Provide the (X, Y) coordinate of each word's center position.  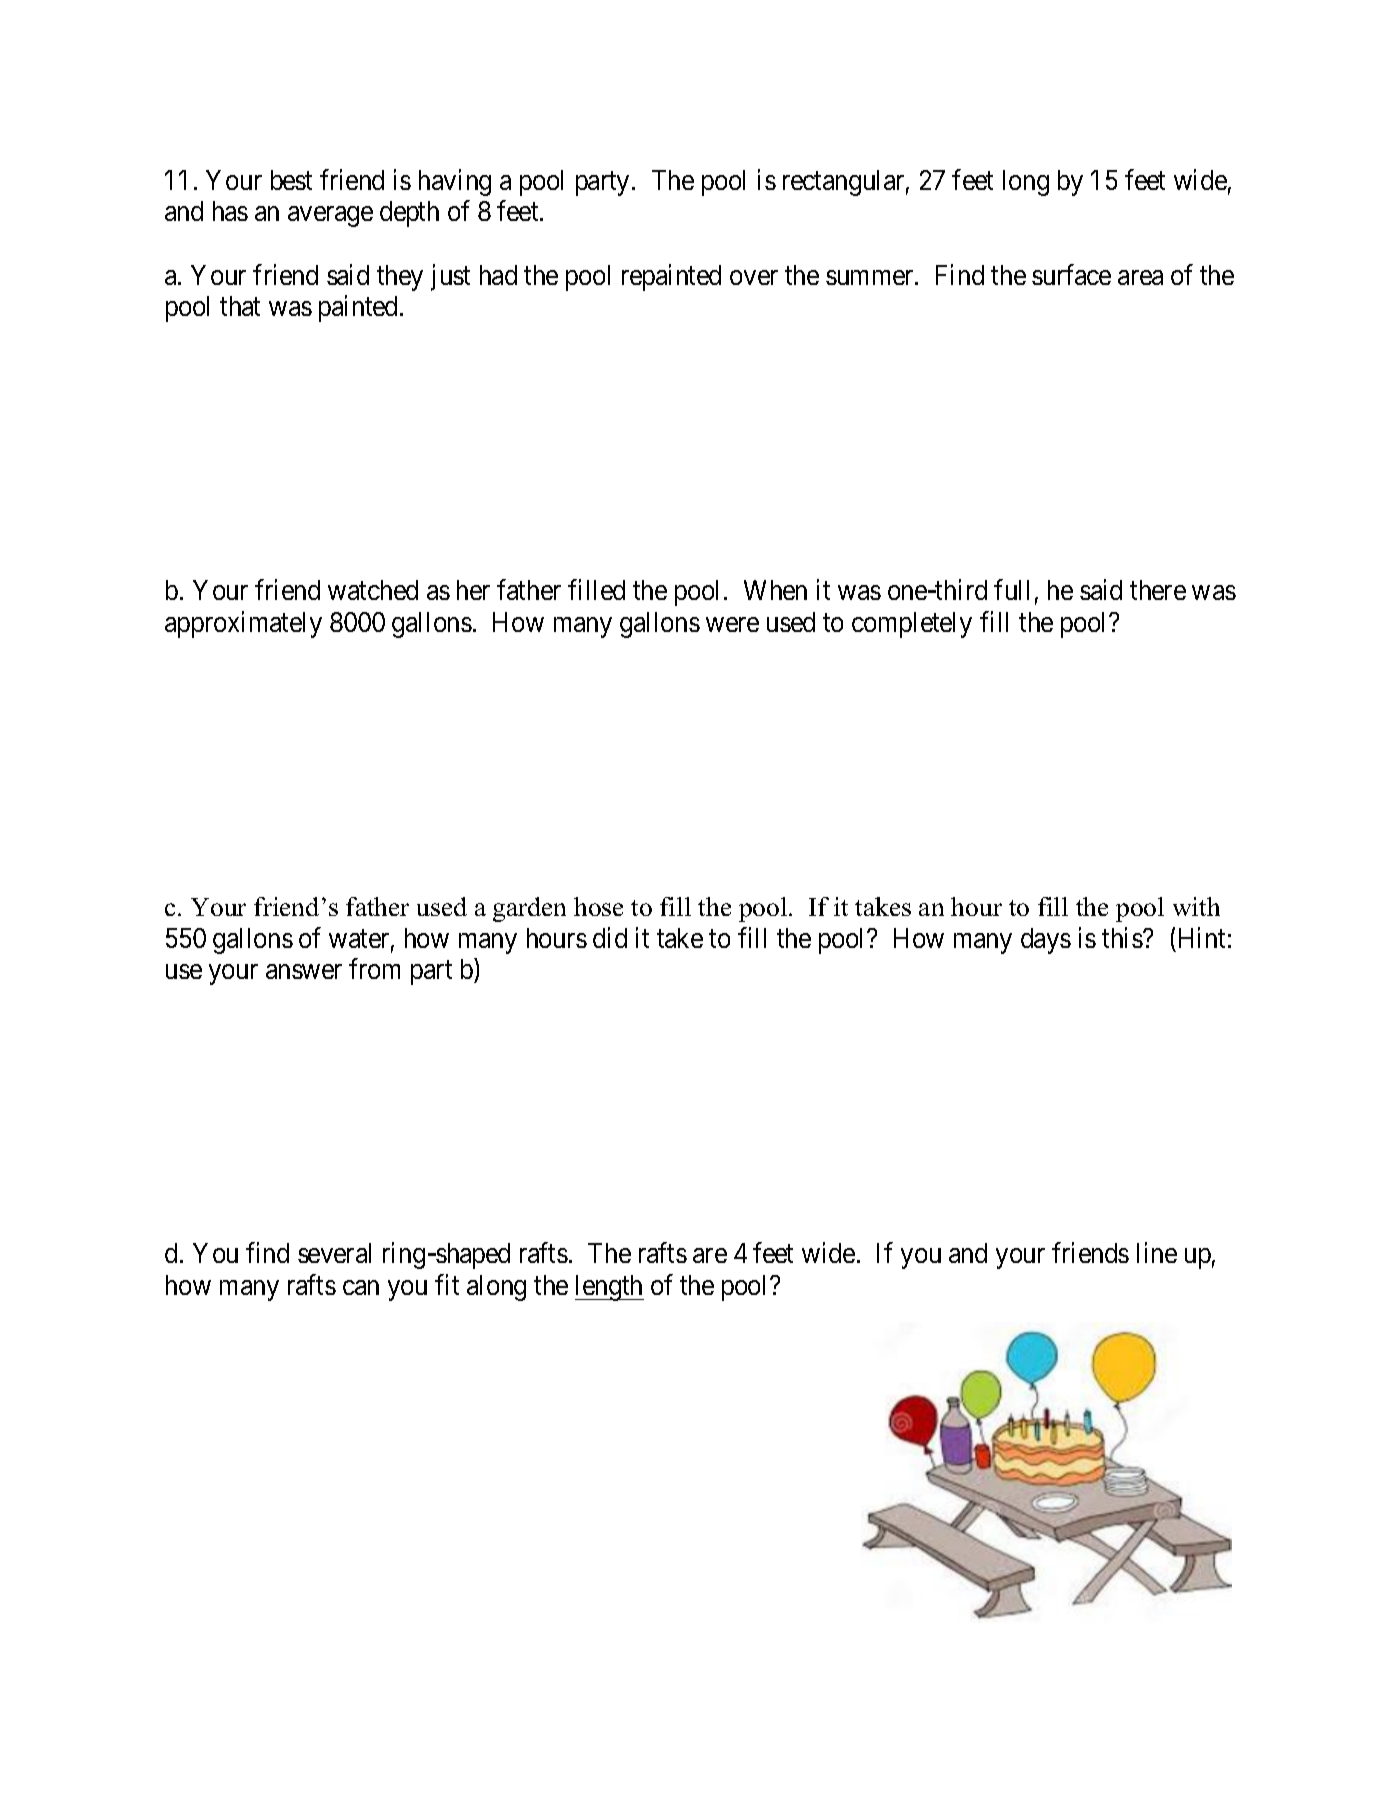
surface (1071, 274)
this (1123, 937)
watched (373, 590)
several (334, 1253)
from (374, 969)
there (1158, 590)
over (754, 277)
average (330, 217)
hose (598, 906)
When (775, 590)
